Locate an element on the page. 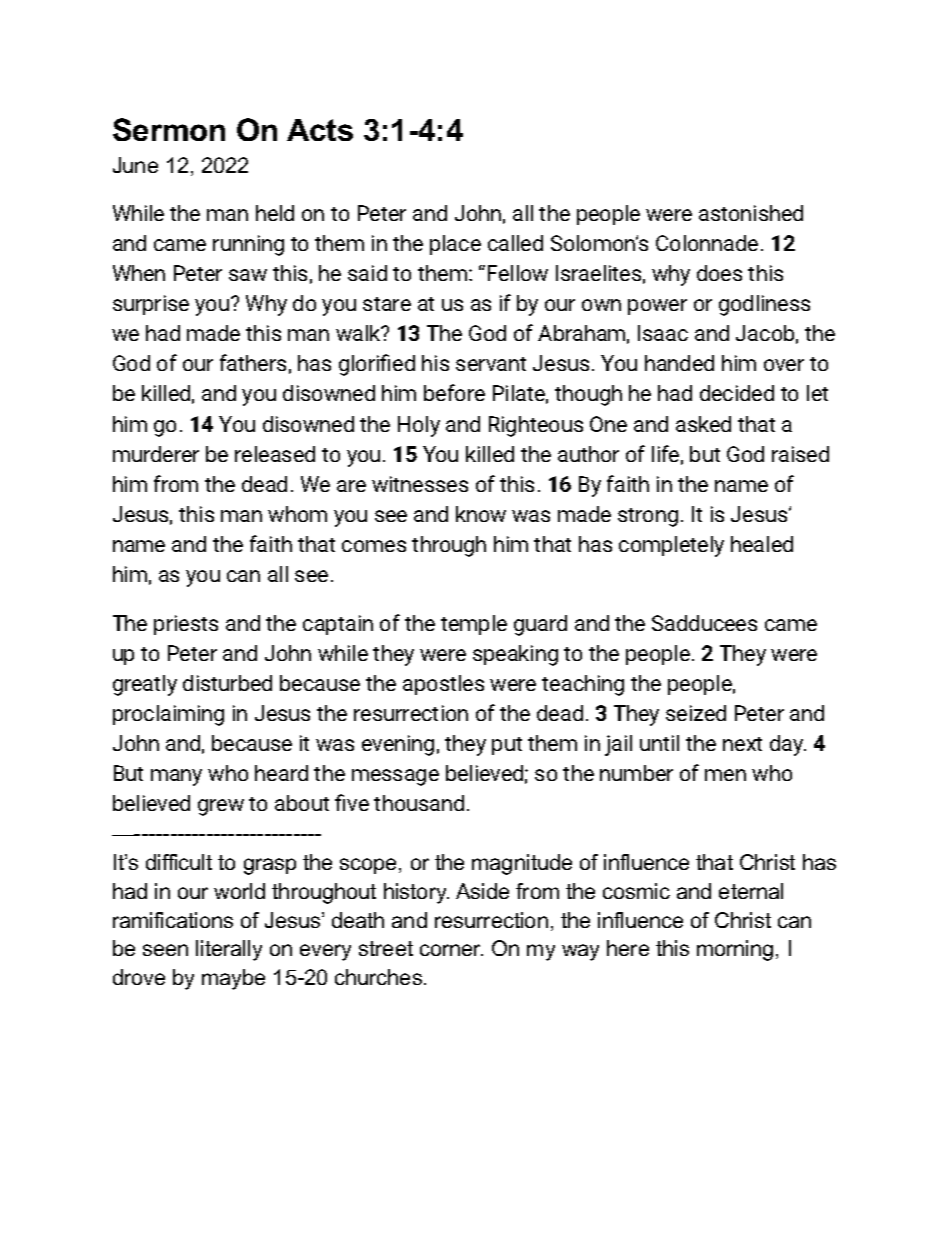 Image resolution: width=952 pixels, height=1233 pixels. whom is located at coordinates (297, 514).
